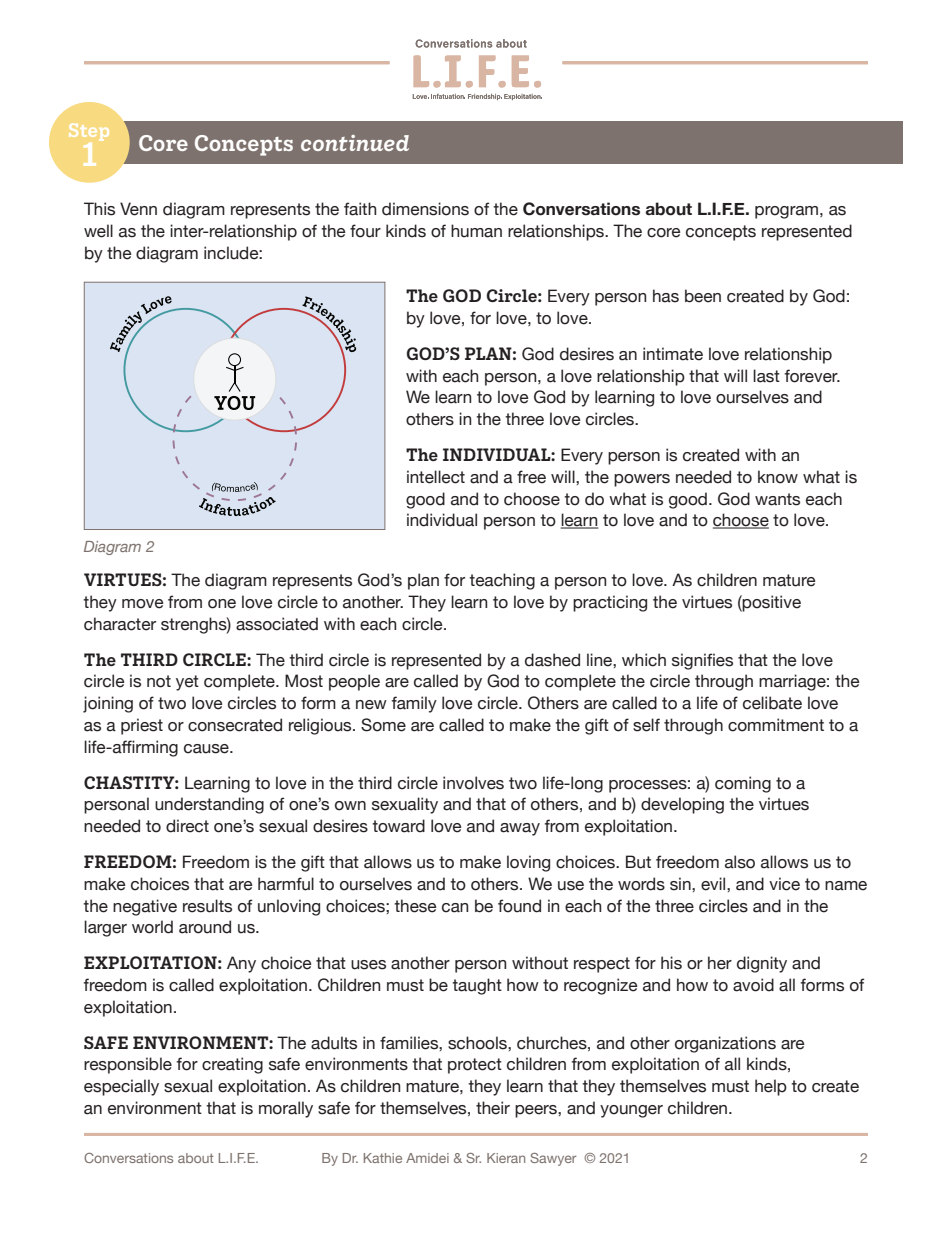  What do you see at coordinates (425, 209) in the screenshot?
I see `dimensions` at bounding box center [425, 209].
